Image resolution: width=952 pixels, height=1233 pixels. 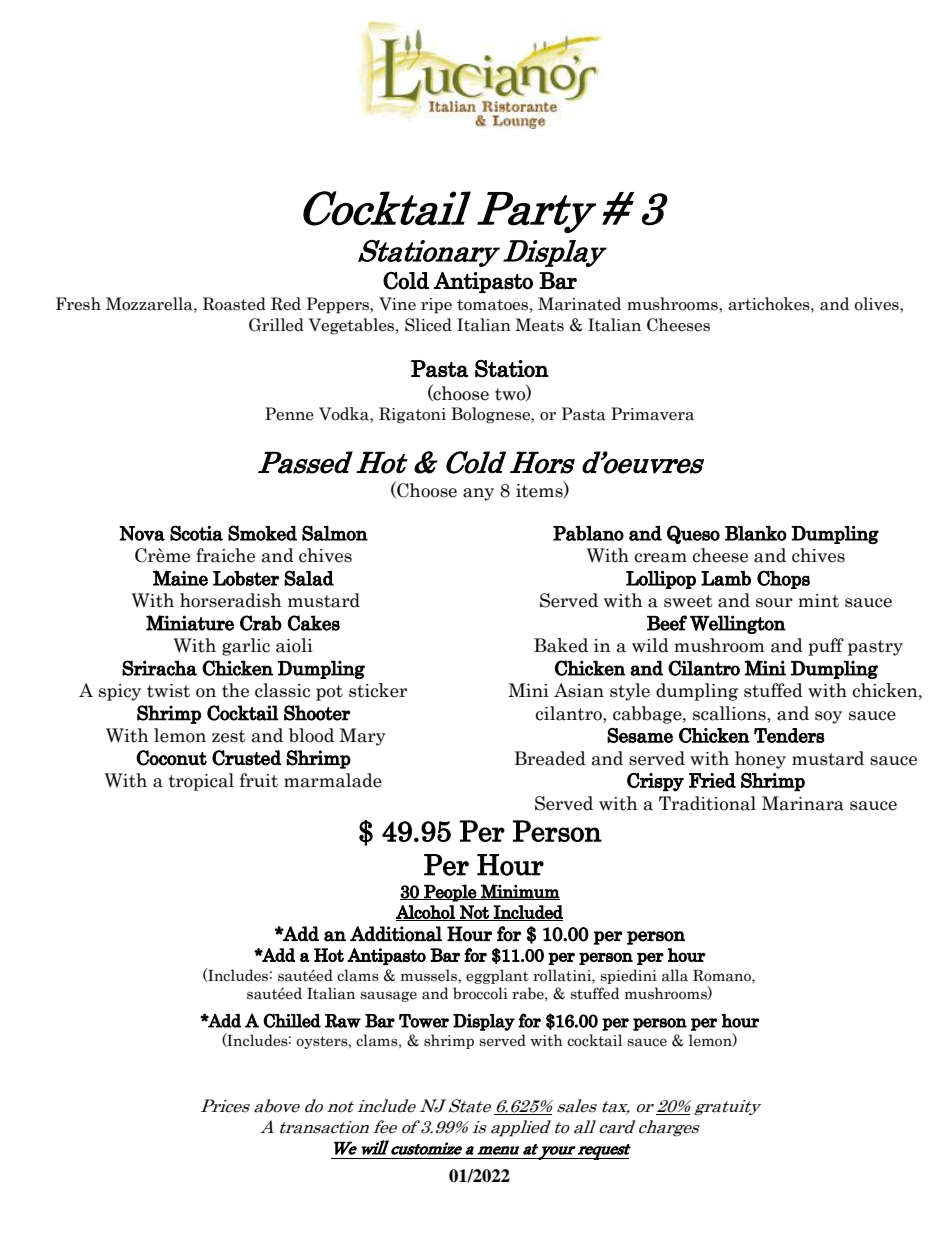 I want to click on Baked, so click(x=561, y=645).
